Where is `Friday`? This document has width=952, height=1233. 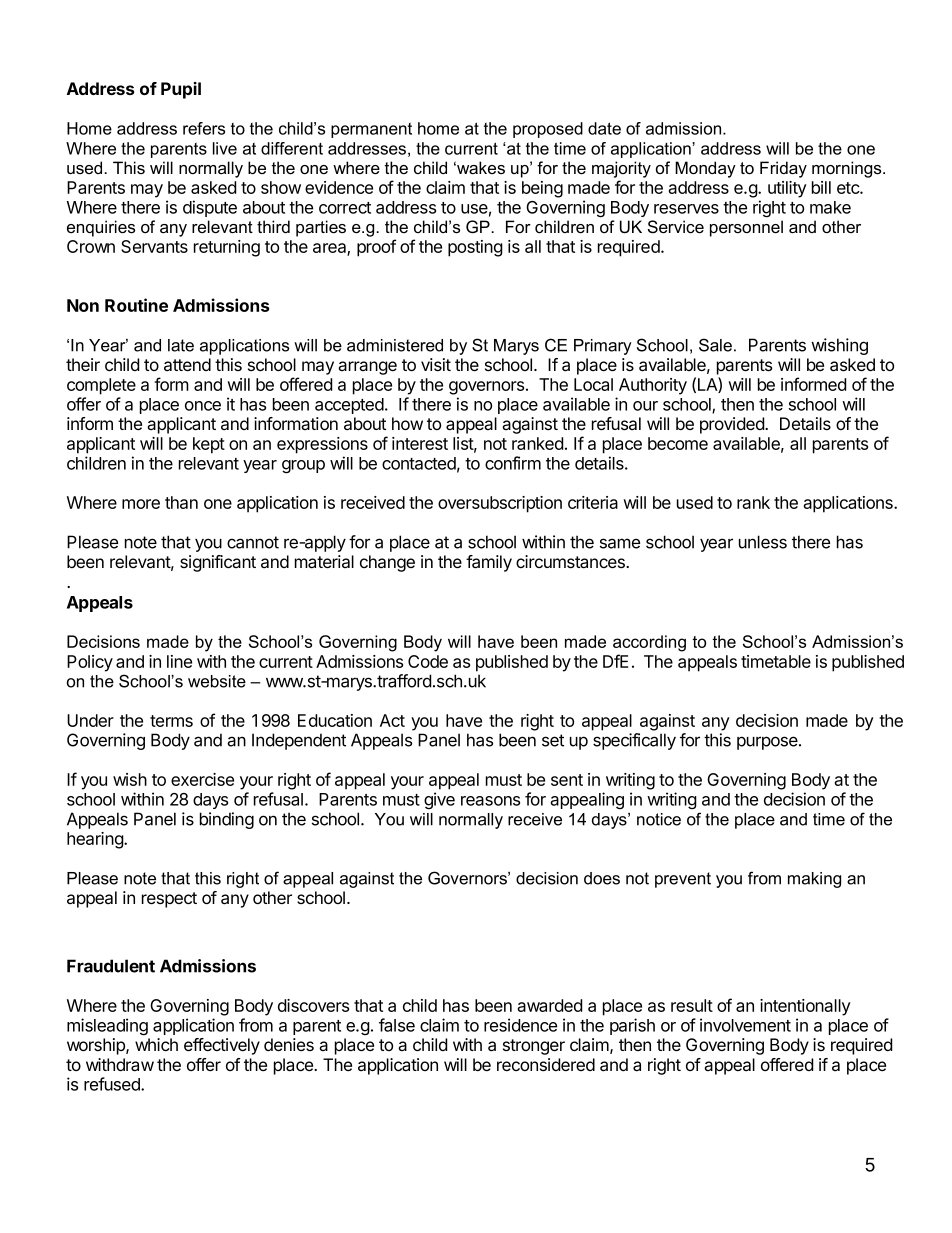
Friday is located at coordinates (783, 169).
